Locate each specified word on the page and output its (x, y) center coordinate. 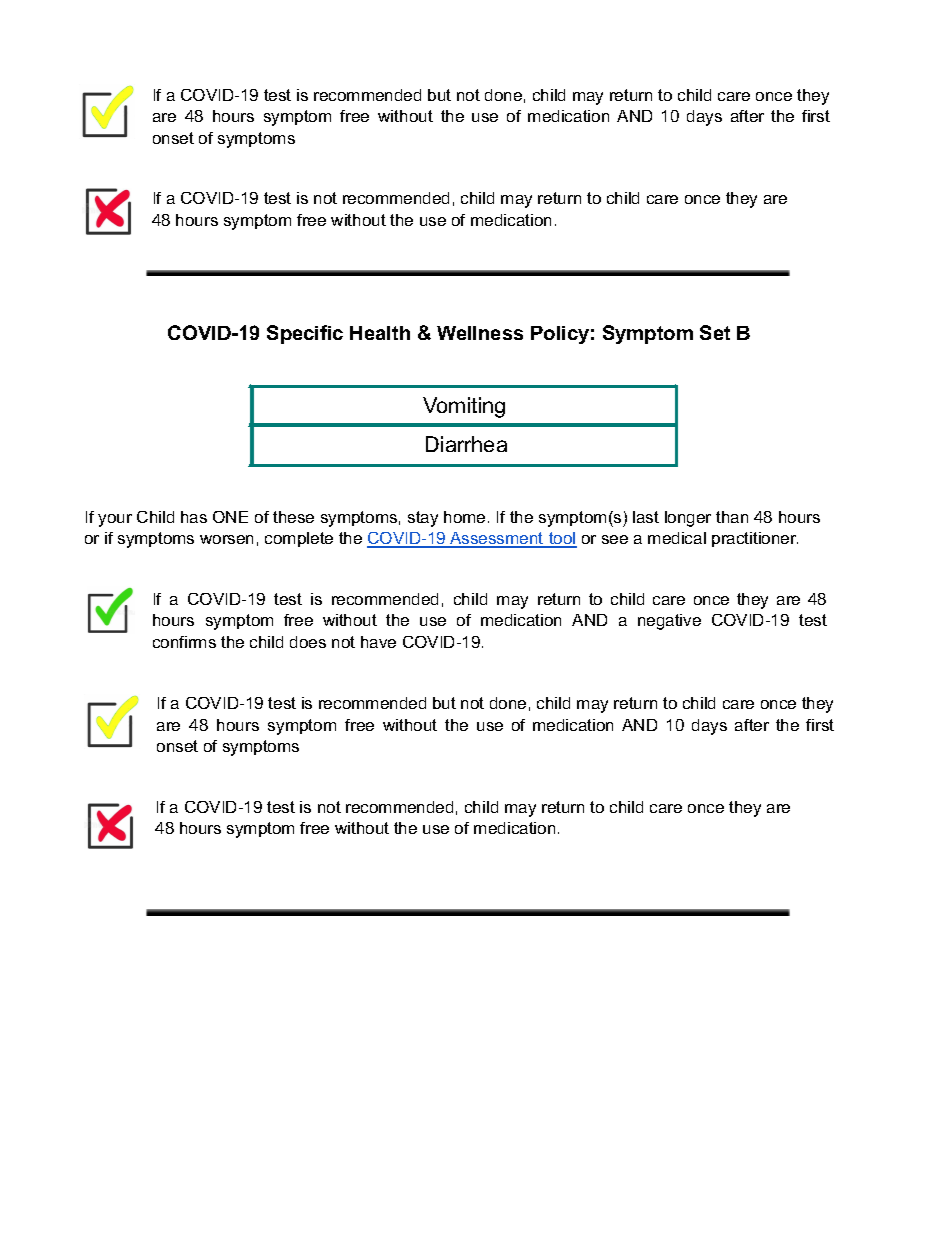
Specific (305, 334)
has (194, 517)
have (378, 642)
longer (688, 519)
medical (677, 538)
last (646, 517)
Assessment (497, 539)
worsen (226, 539)
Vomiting (464, 407)
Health (380, 333)
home (464, 517)
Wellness (480, 333)
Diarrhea (466, 444)
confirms (184, 642)
